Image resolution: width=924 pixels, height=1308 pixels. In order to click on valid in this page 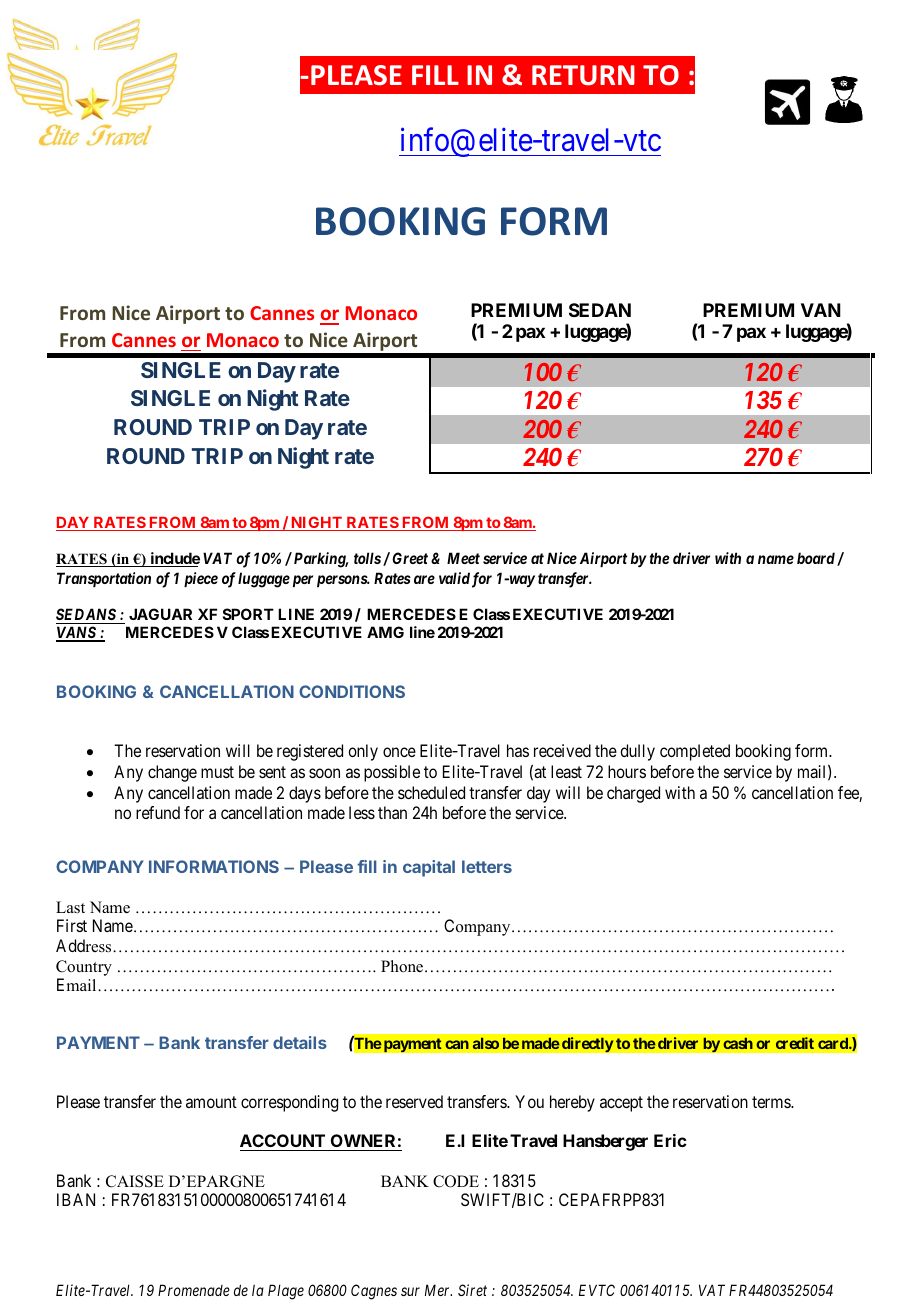, I will do `click(454, 578)`.
